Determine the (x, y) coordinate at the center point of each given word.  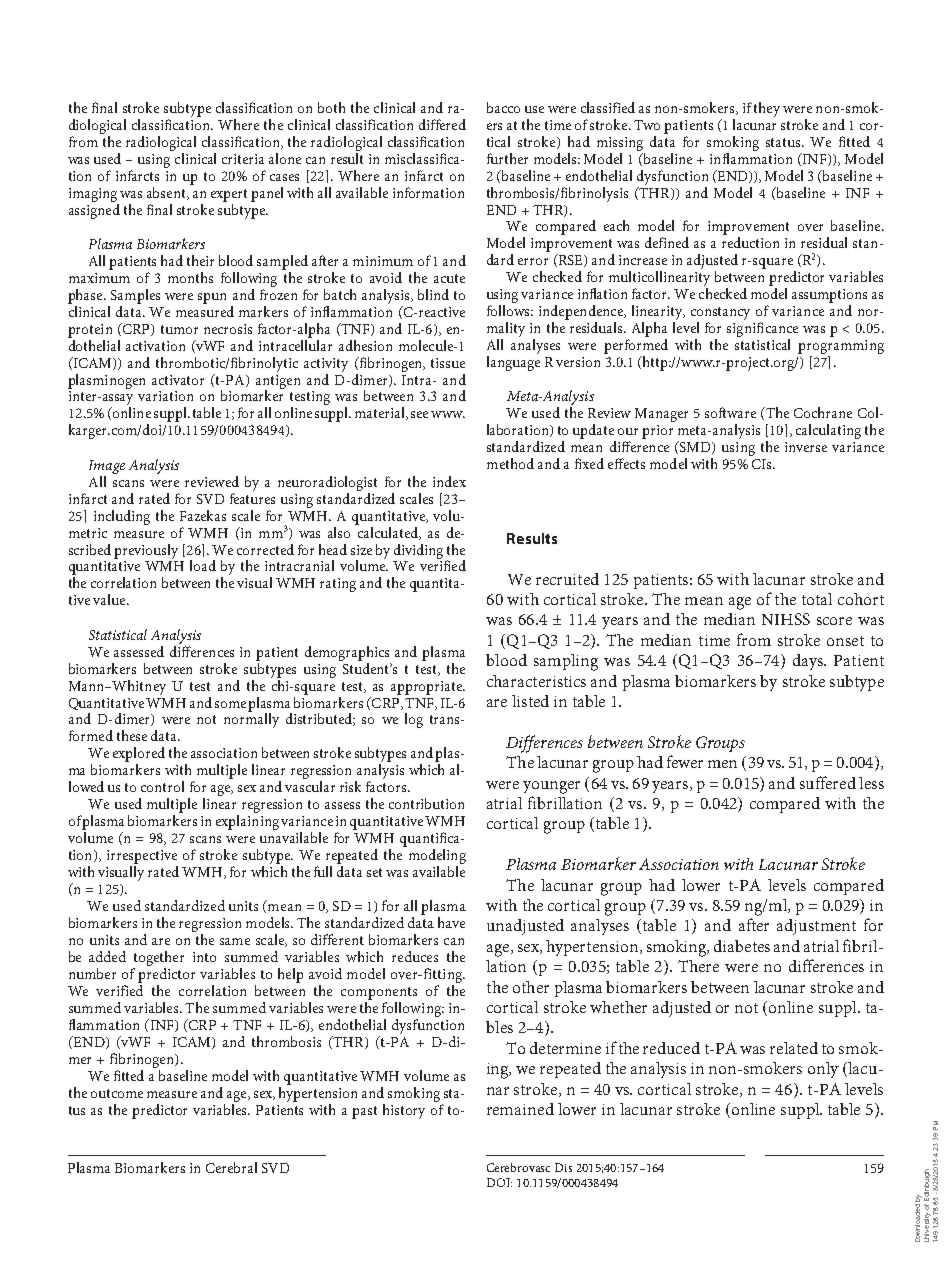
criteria (243, 159)
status (784, 142)
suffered (828, 782)
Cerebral (231, 1167)
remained (520, 1109)
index (449, 481)
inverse (806, 447)
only (823, 1070)
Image (107, 467)
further (507, 158)
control (162, 786)
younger (551, 787)
